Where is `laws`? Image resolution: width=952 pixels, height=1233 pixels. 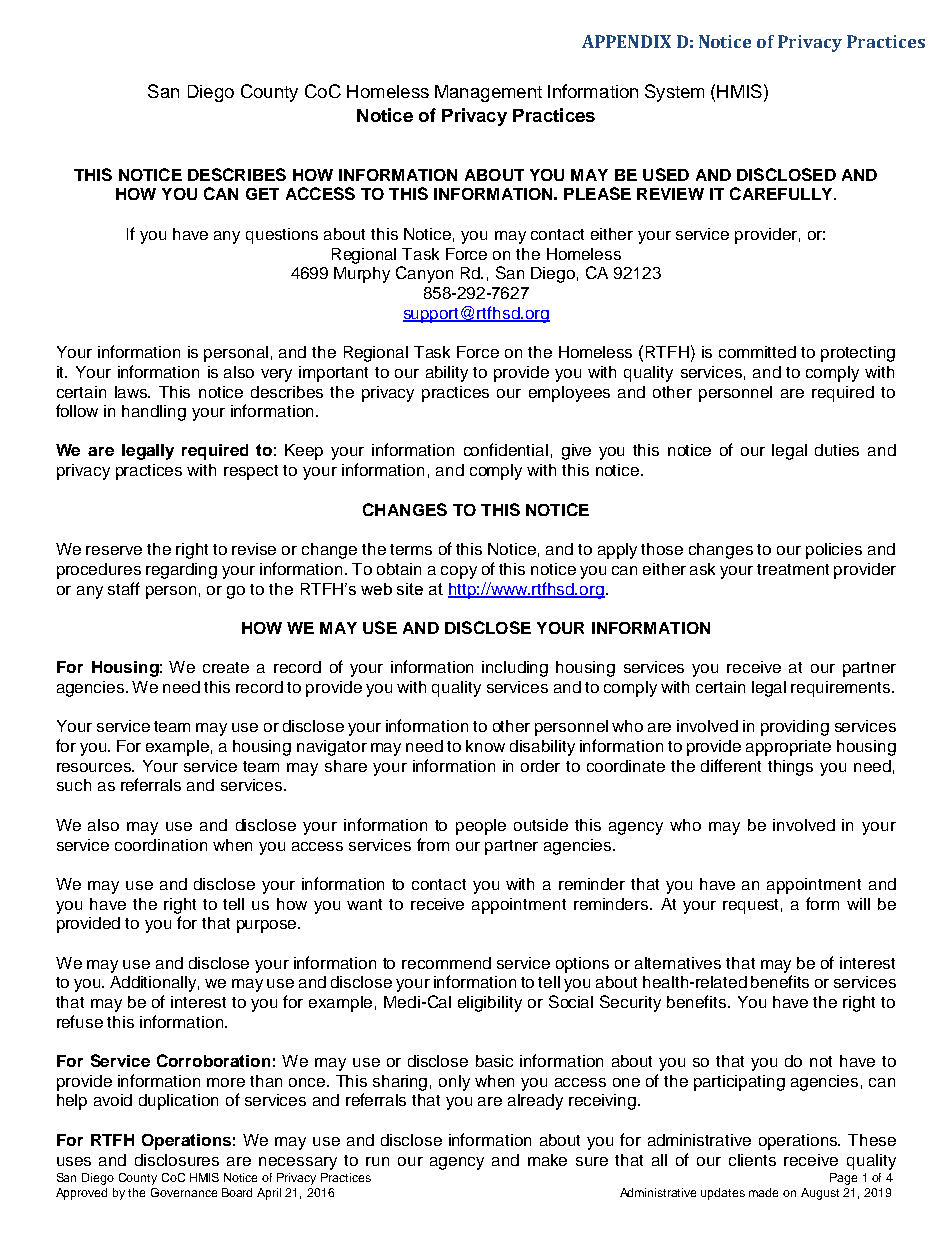 laws is located at coordinates (132, 392).
